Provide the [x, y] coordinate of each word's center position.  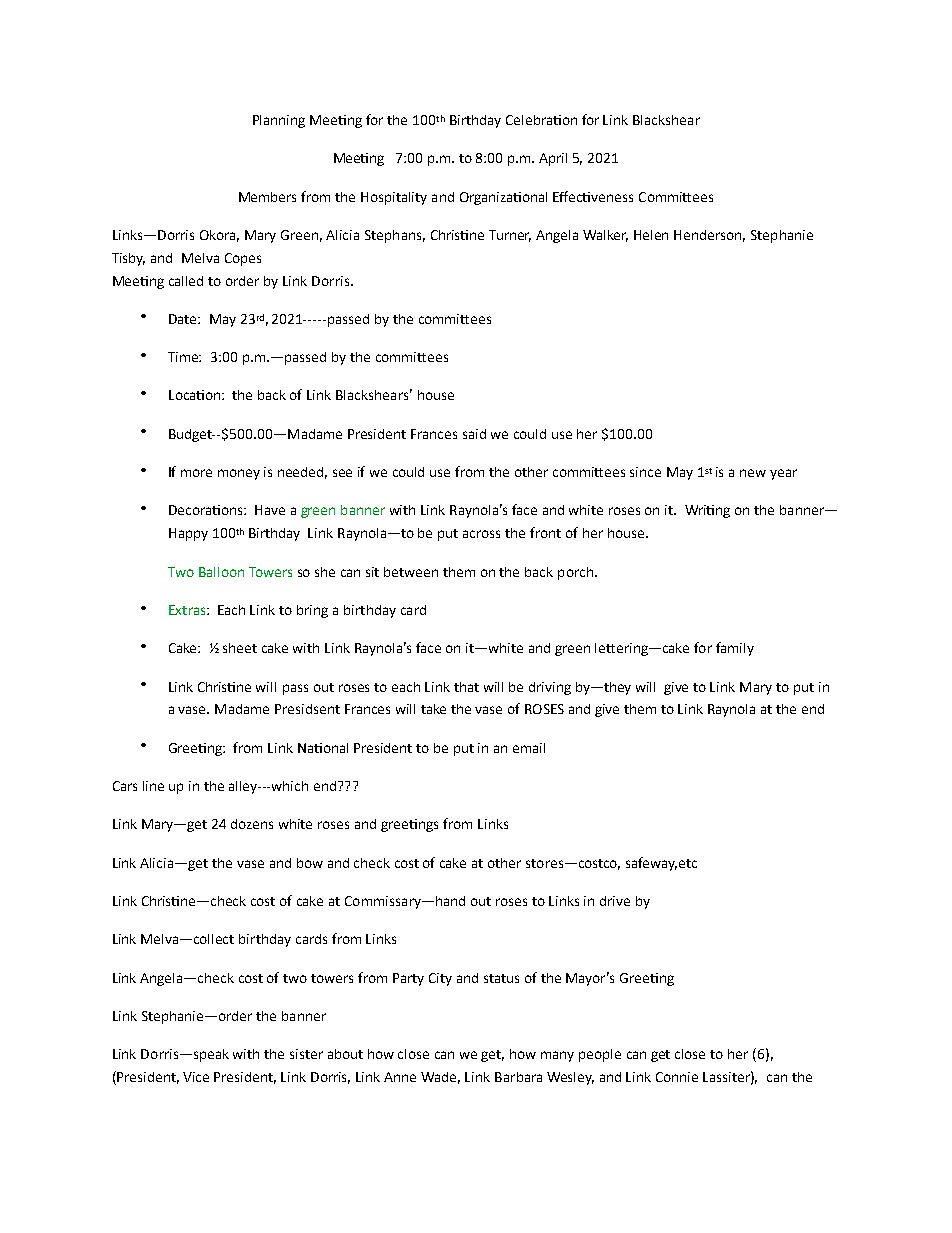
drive [615, 901]
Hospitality [394, 198]
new [753, 473]
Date [184, 319]
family [735, 649]
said [474, 434]
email [529, 748]
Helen [651, 235]
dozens [252, 824]
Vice [196, 1077]
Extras [188, 610]
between [411, 572]
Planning [279, 121]
